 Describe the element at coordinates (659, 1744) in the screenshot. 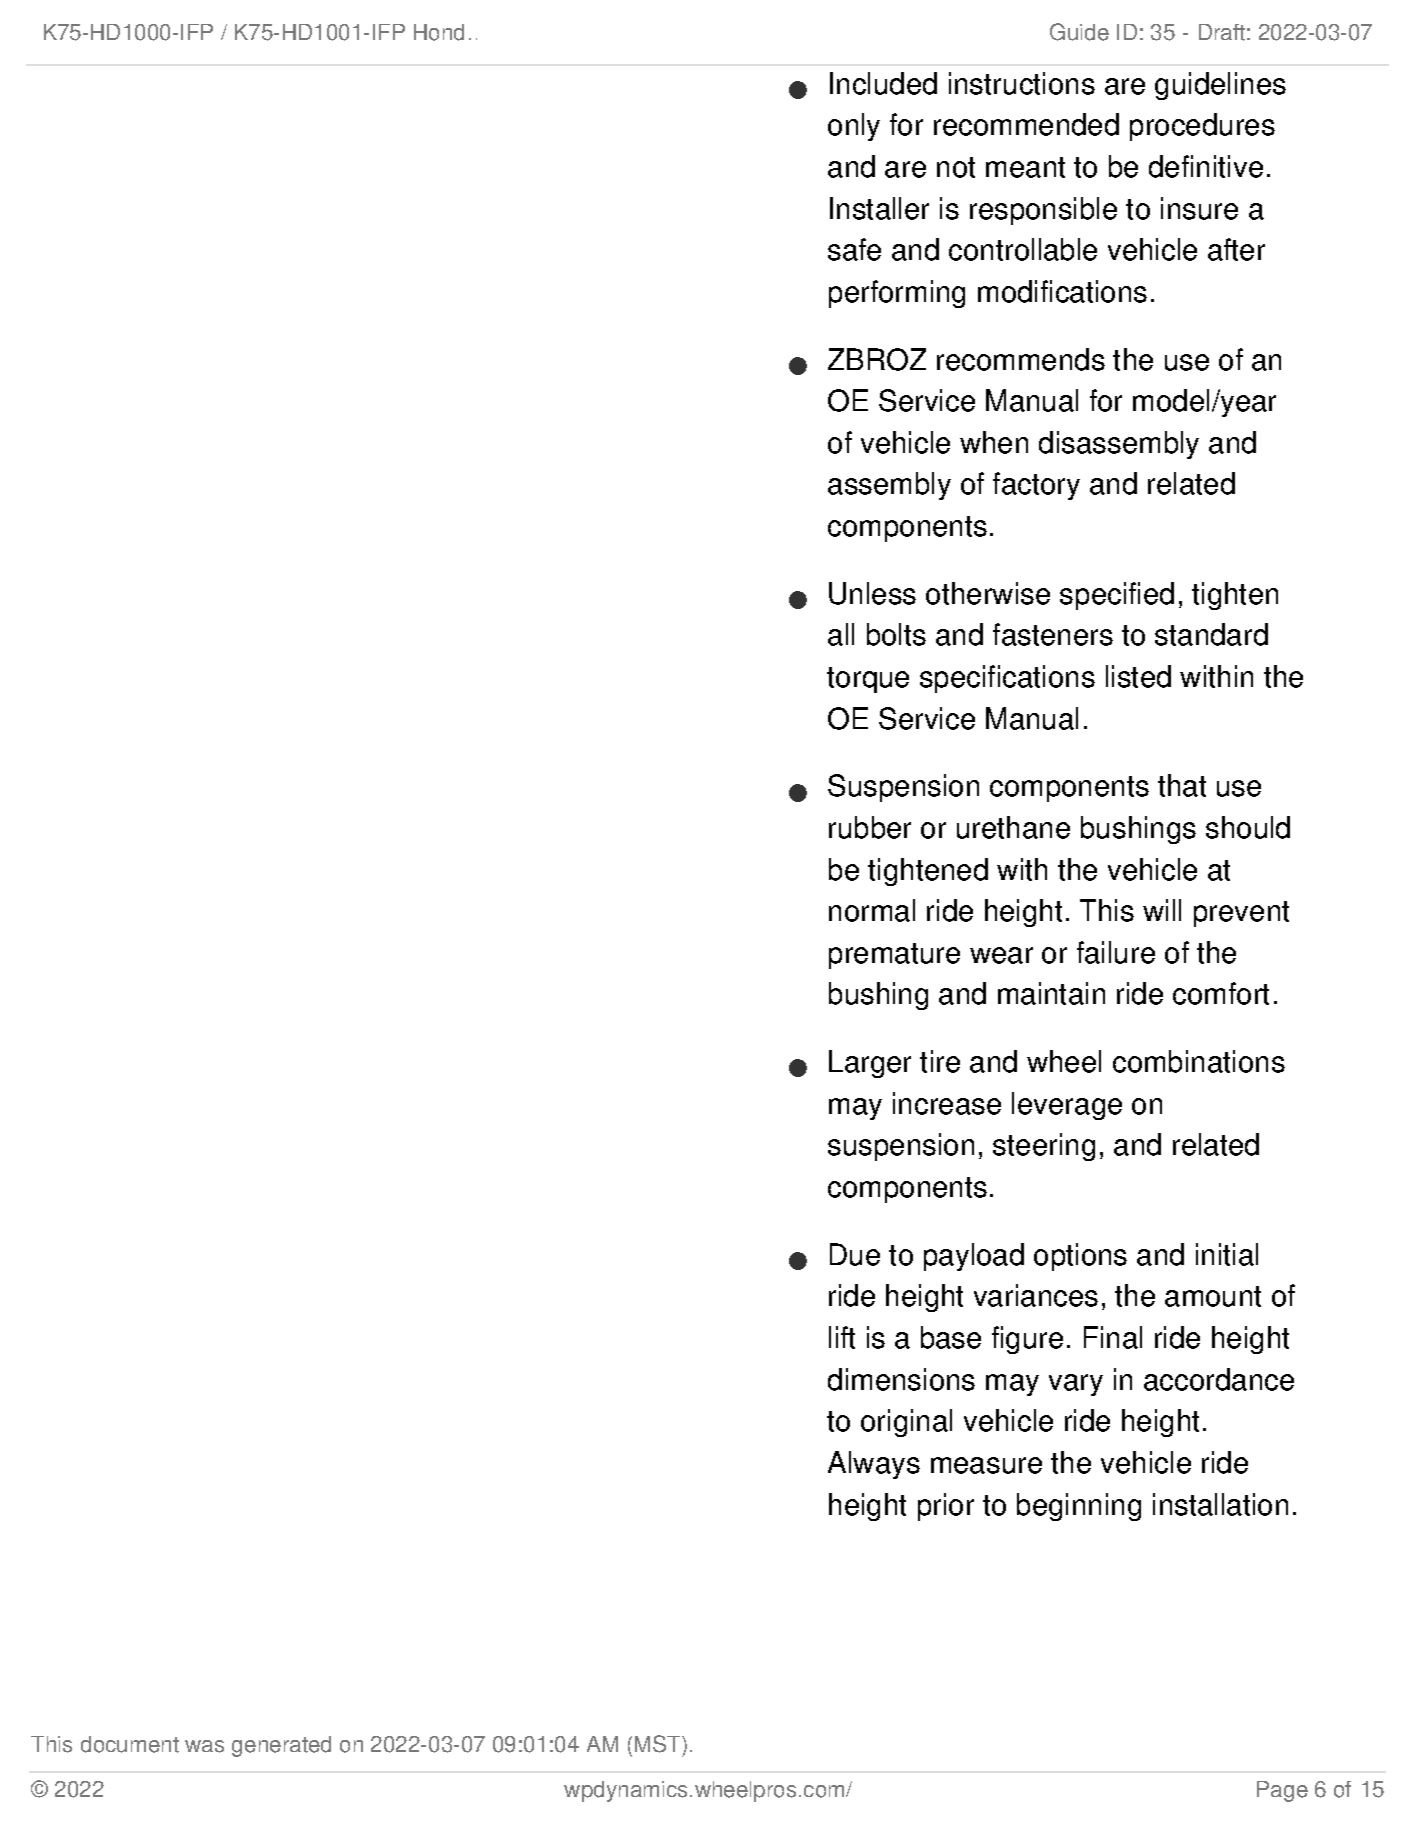

I see `MST` at that location.
